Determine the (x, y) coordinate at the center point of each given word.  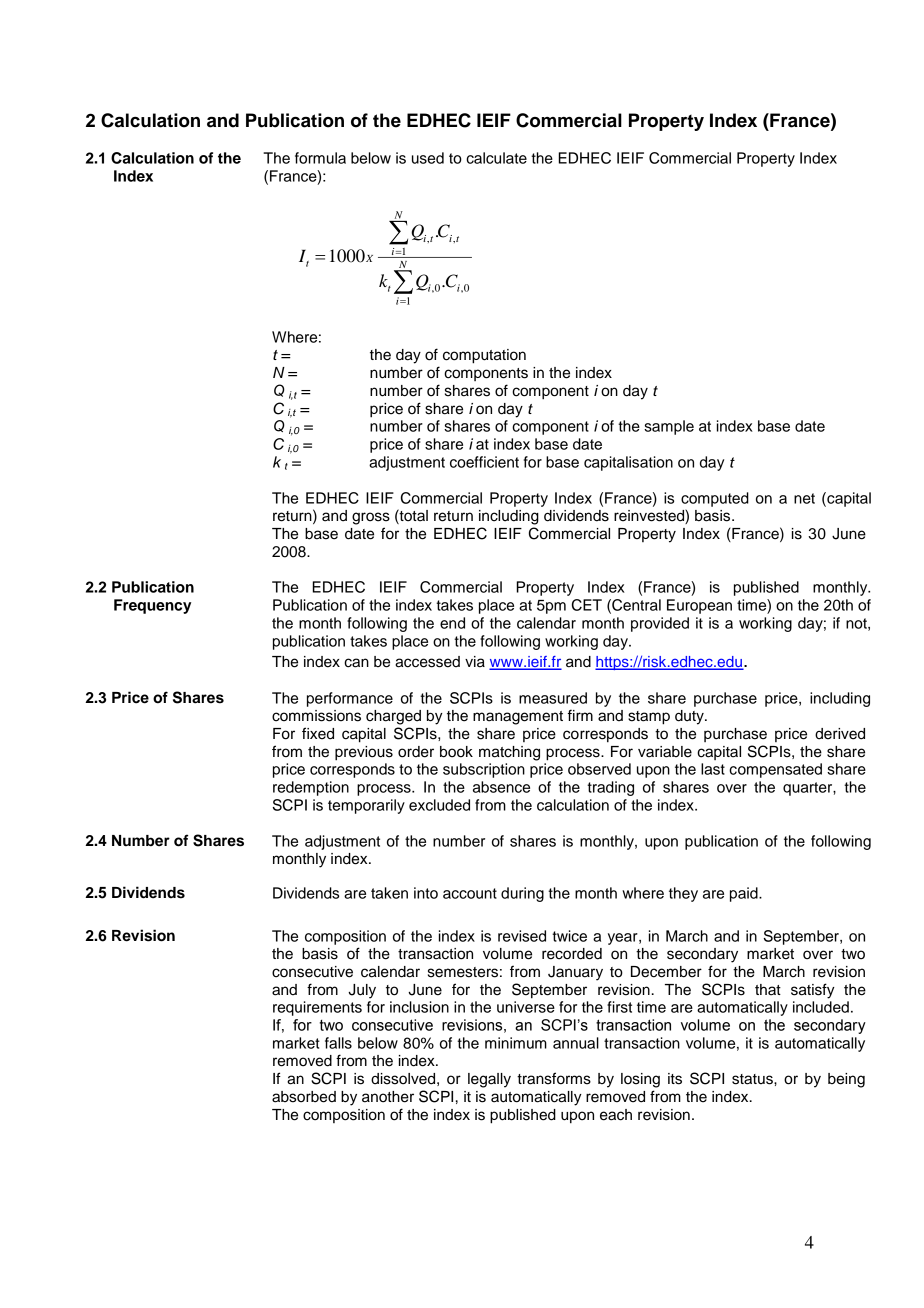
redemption (311, 788)
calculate (496, 158)
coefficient (484, 462)
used (428, 158)
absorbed (304, 1097)
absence (501, 787)
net (804, 498)
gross (371, 518)
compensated (775, 770)
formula (320, 158)
